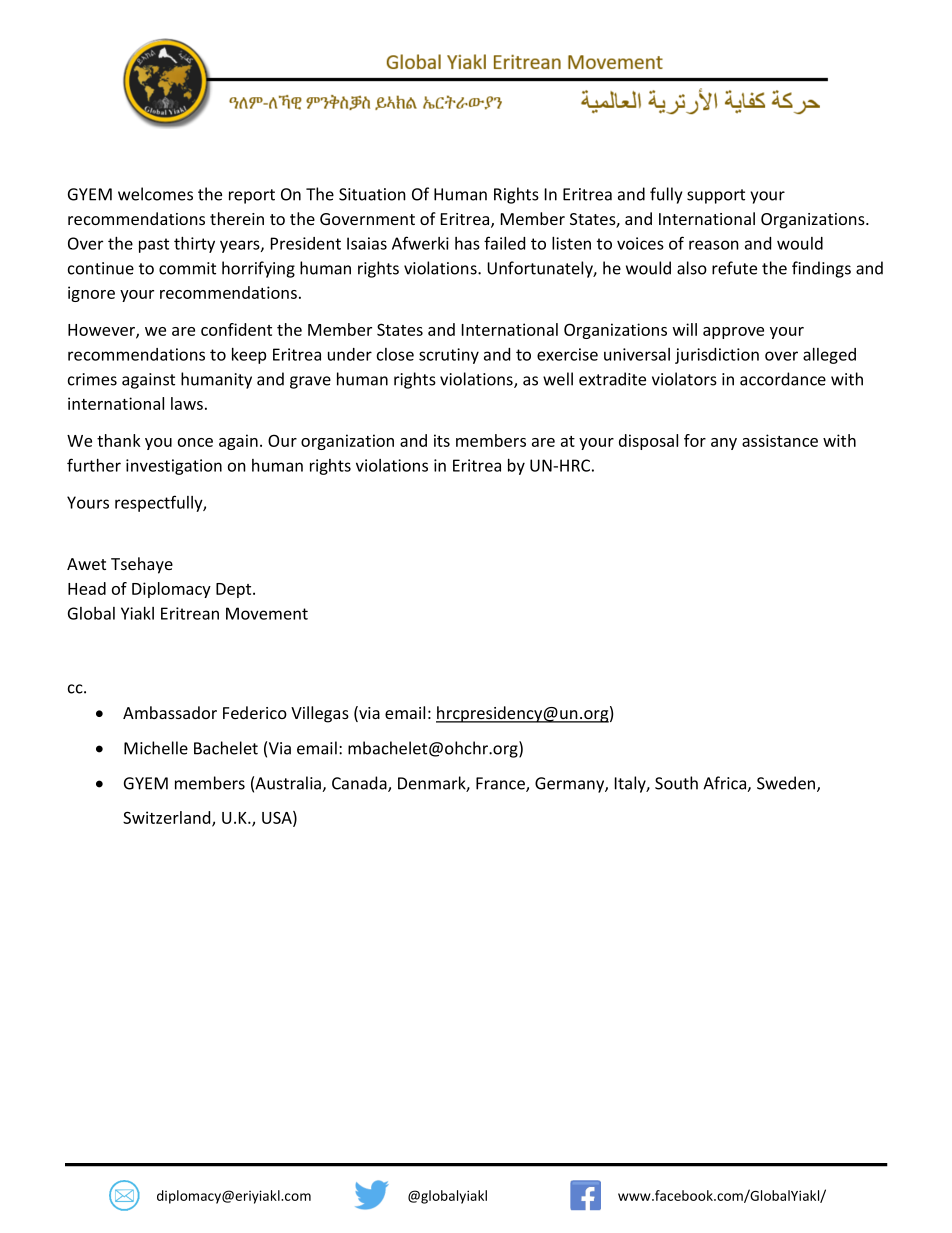  What do you see at coordinates (168, 818) in the image?
I see `Switzerland` at bounding box center [168, 818].
